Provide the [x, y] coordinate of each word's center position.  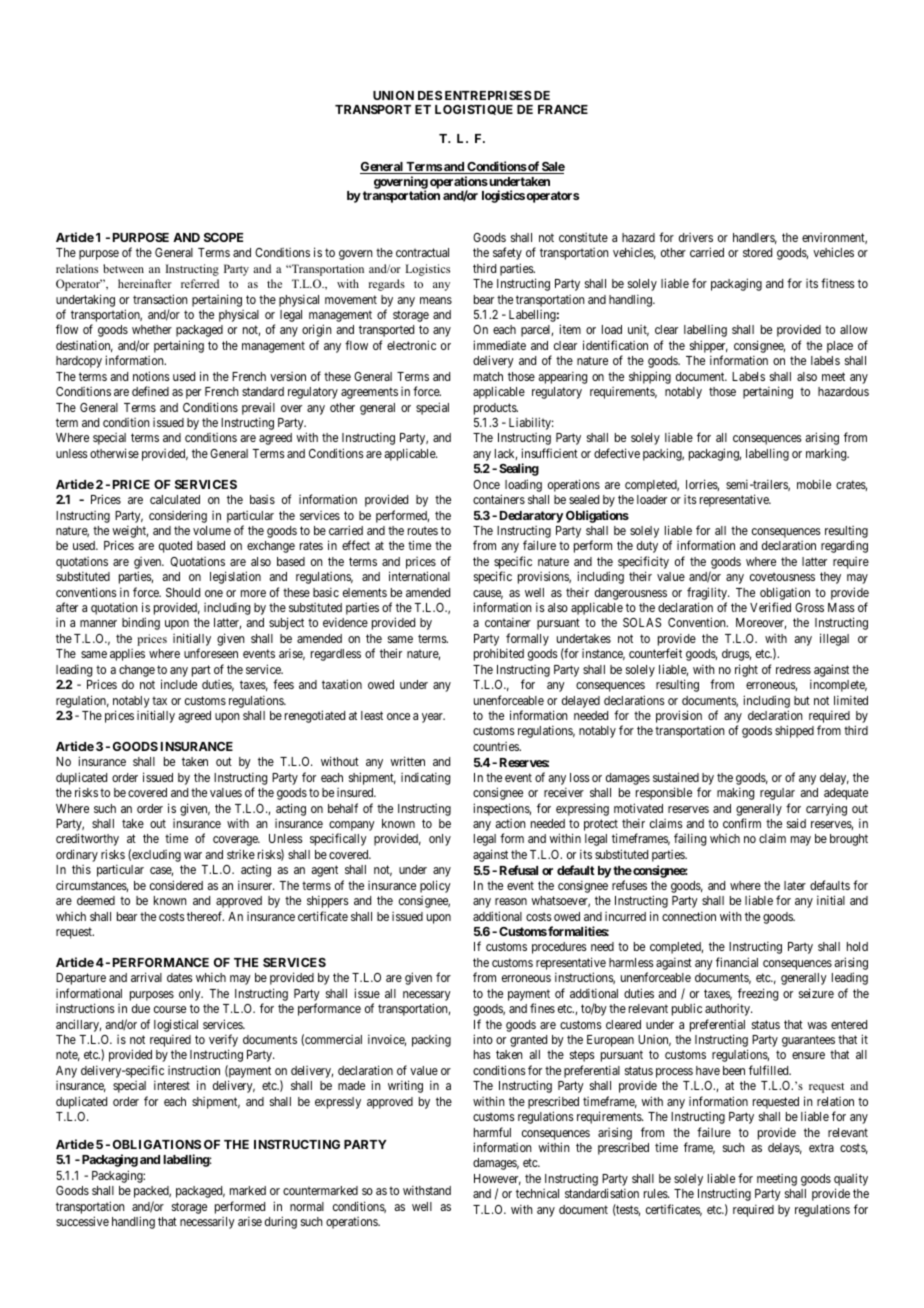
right [746, 670]
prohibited [499, 654]
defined [150, 391]
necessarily [207, 1223]
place [840, 347]
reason [511, 901]
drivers [696, 237]
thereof [205, 916]
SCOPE [223, 237]
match [488, 376]
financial [737, 962]
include [179, 684]
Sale [552, 168]
